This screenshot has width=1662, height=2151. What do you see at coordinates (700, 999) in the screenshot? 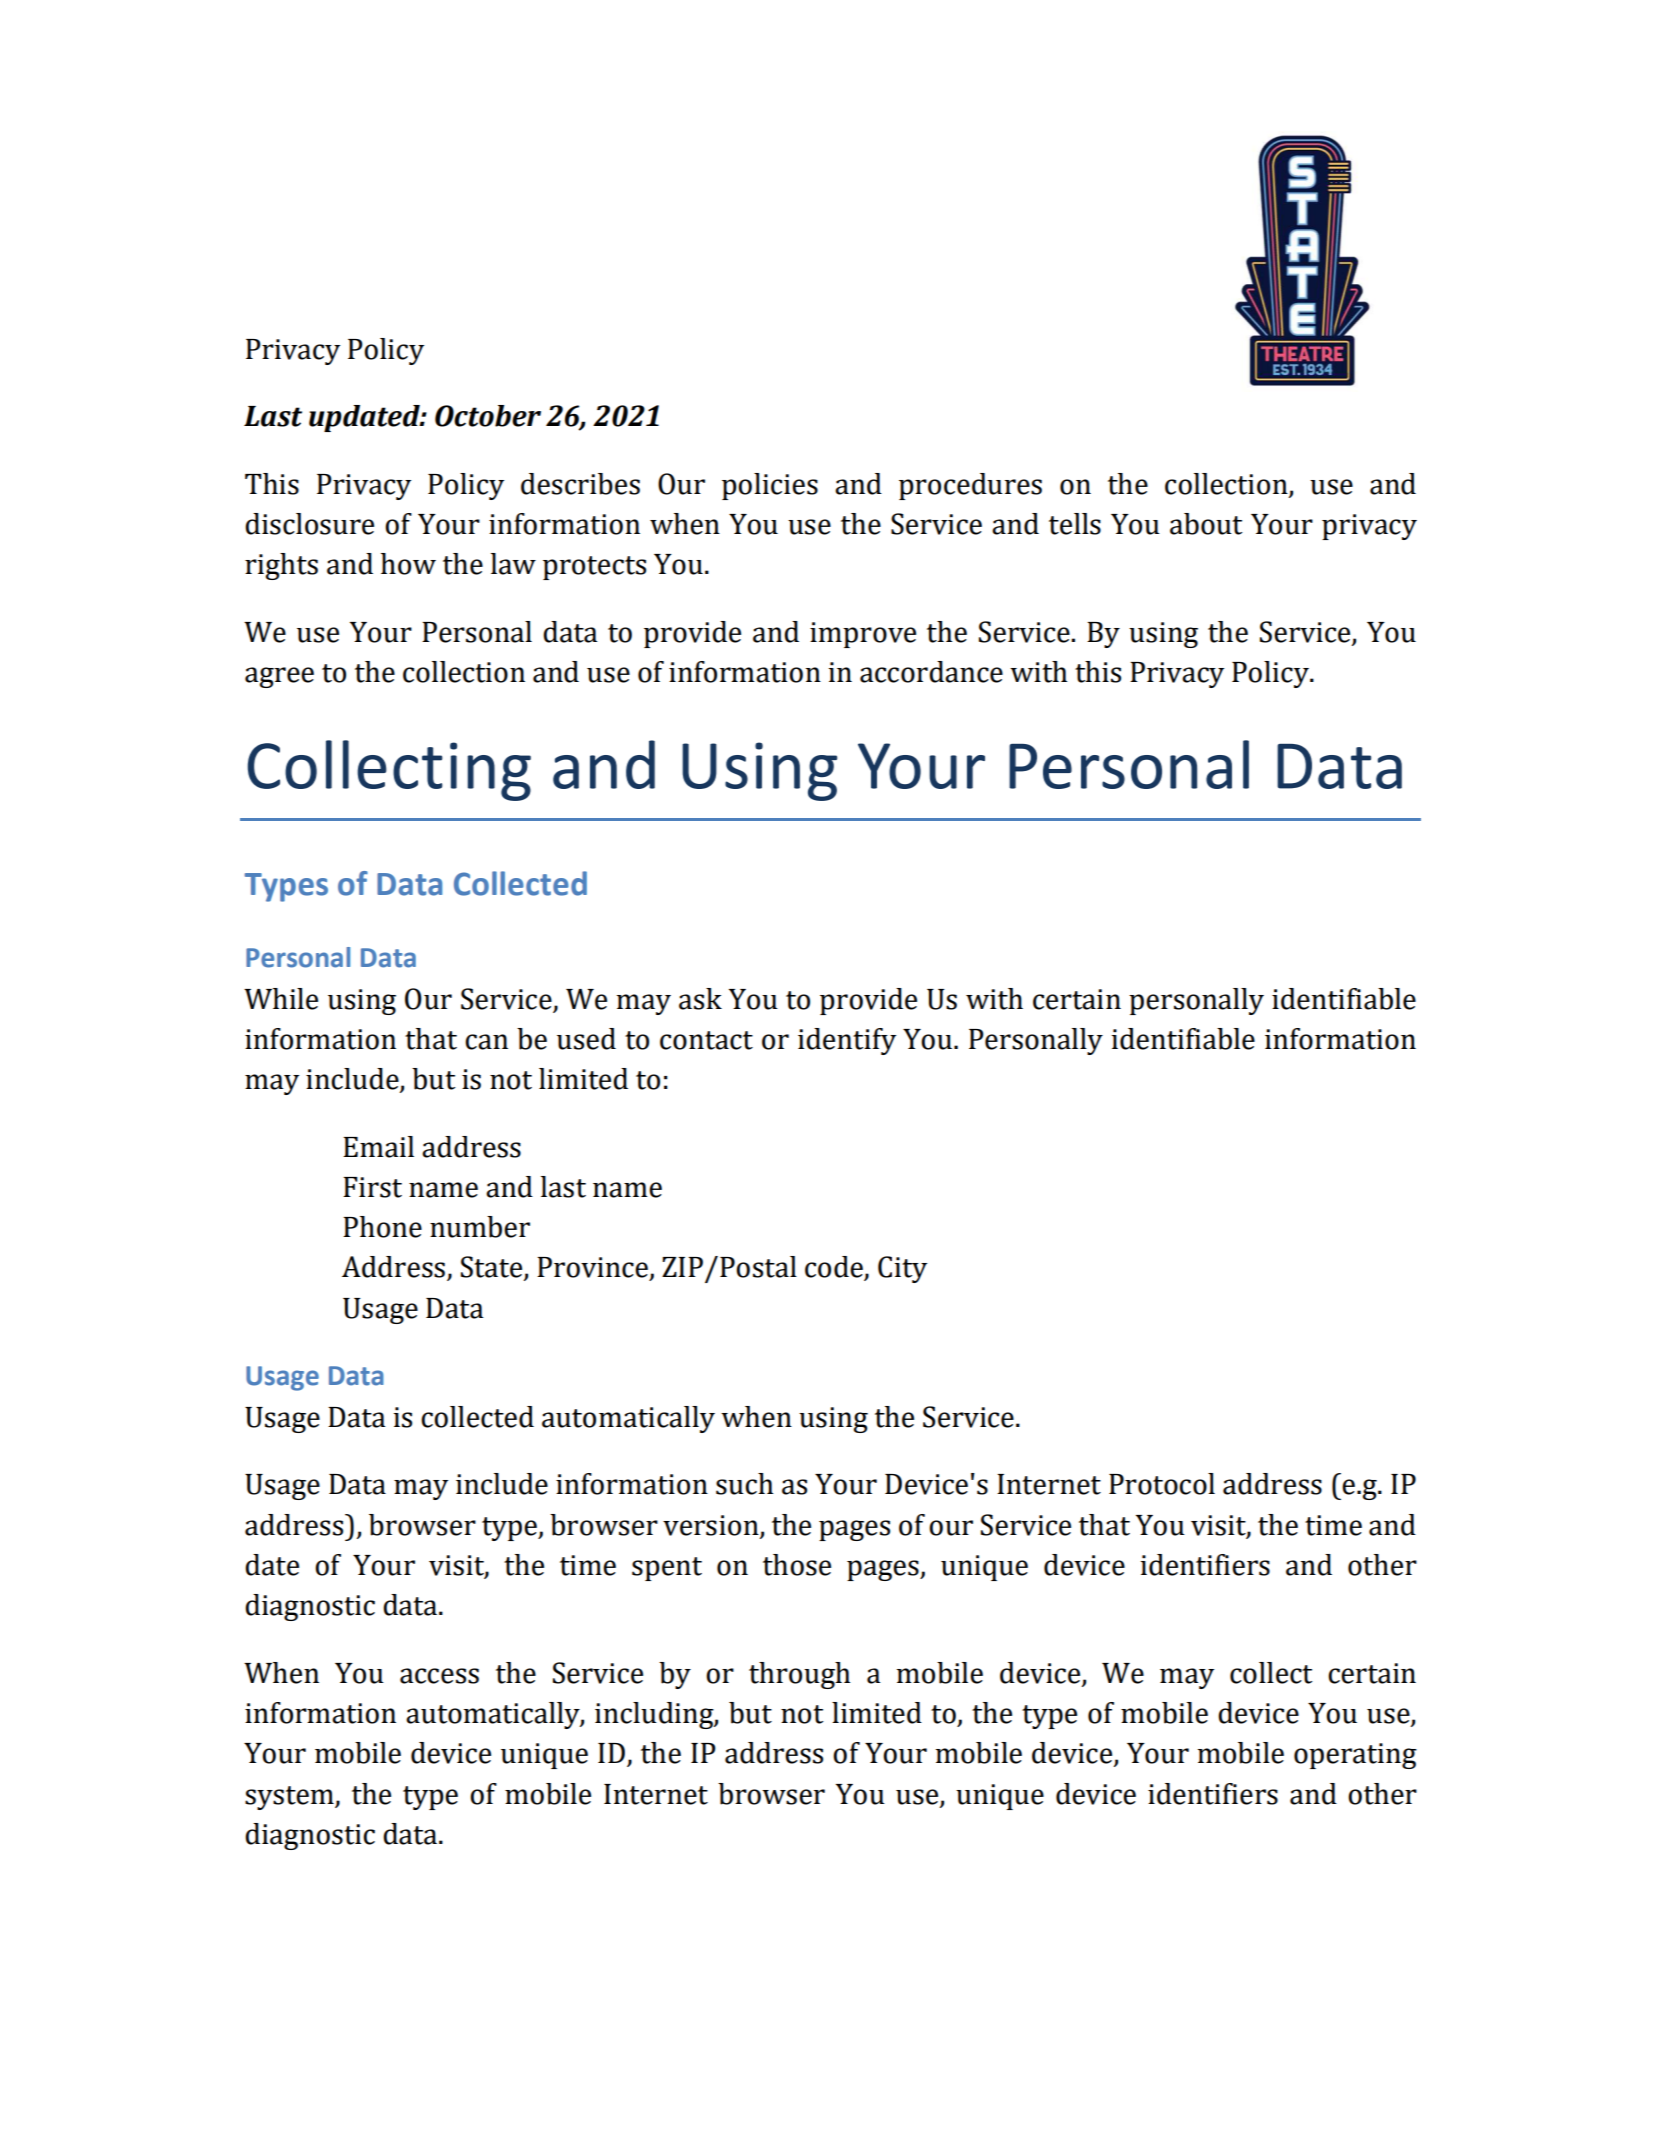
I see `ask` at bounding box center [700, 999].
